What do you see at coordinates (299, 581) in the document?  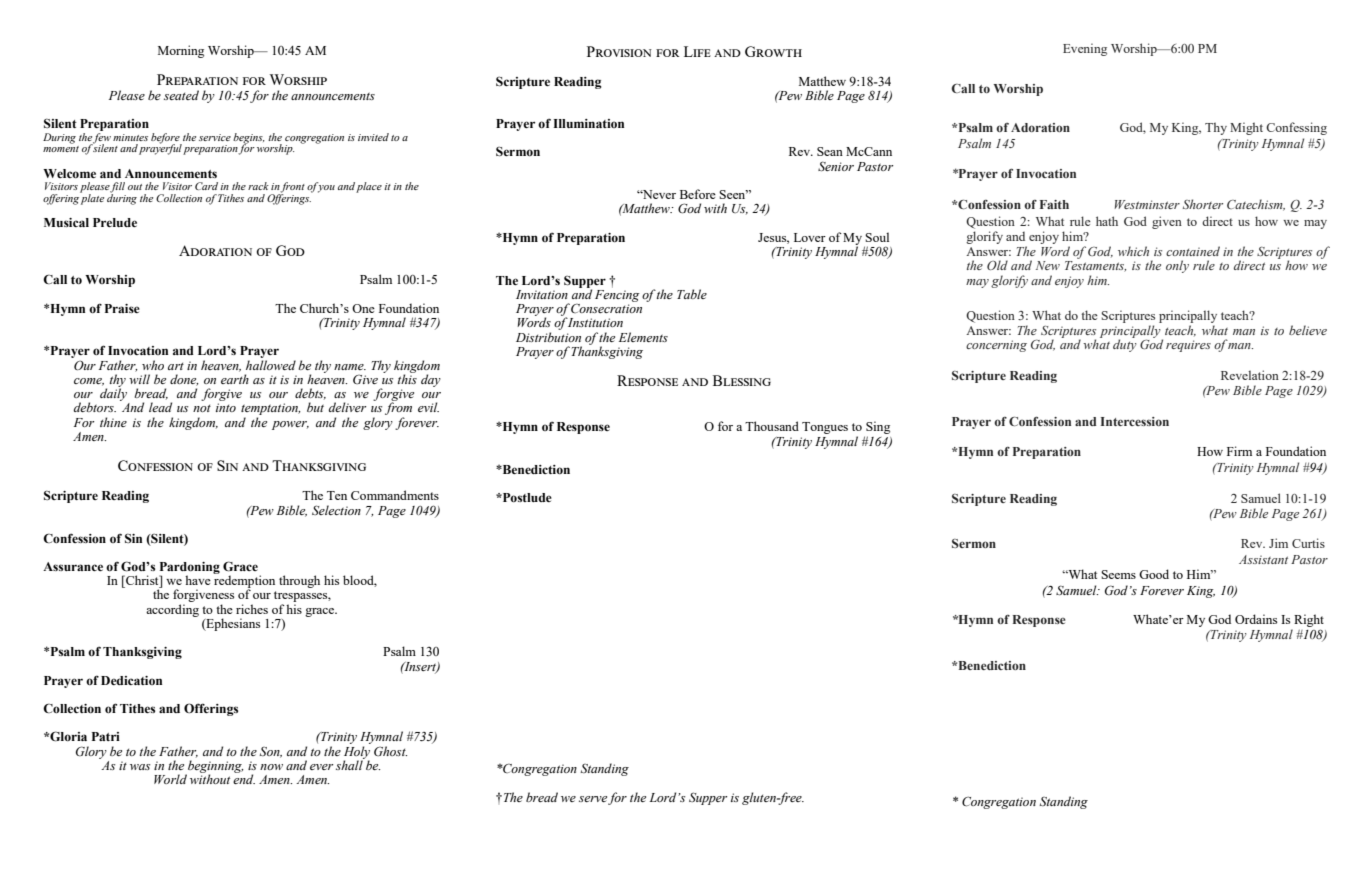 I see `through` at bounding box center [299, 581].
